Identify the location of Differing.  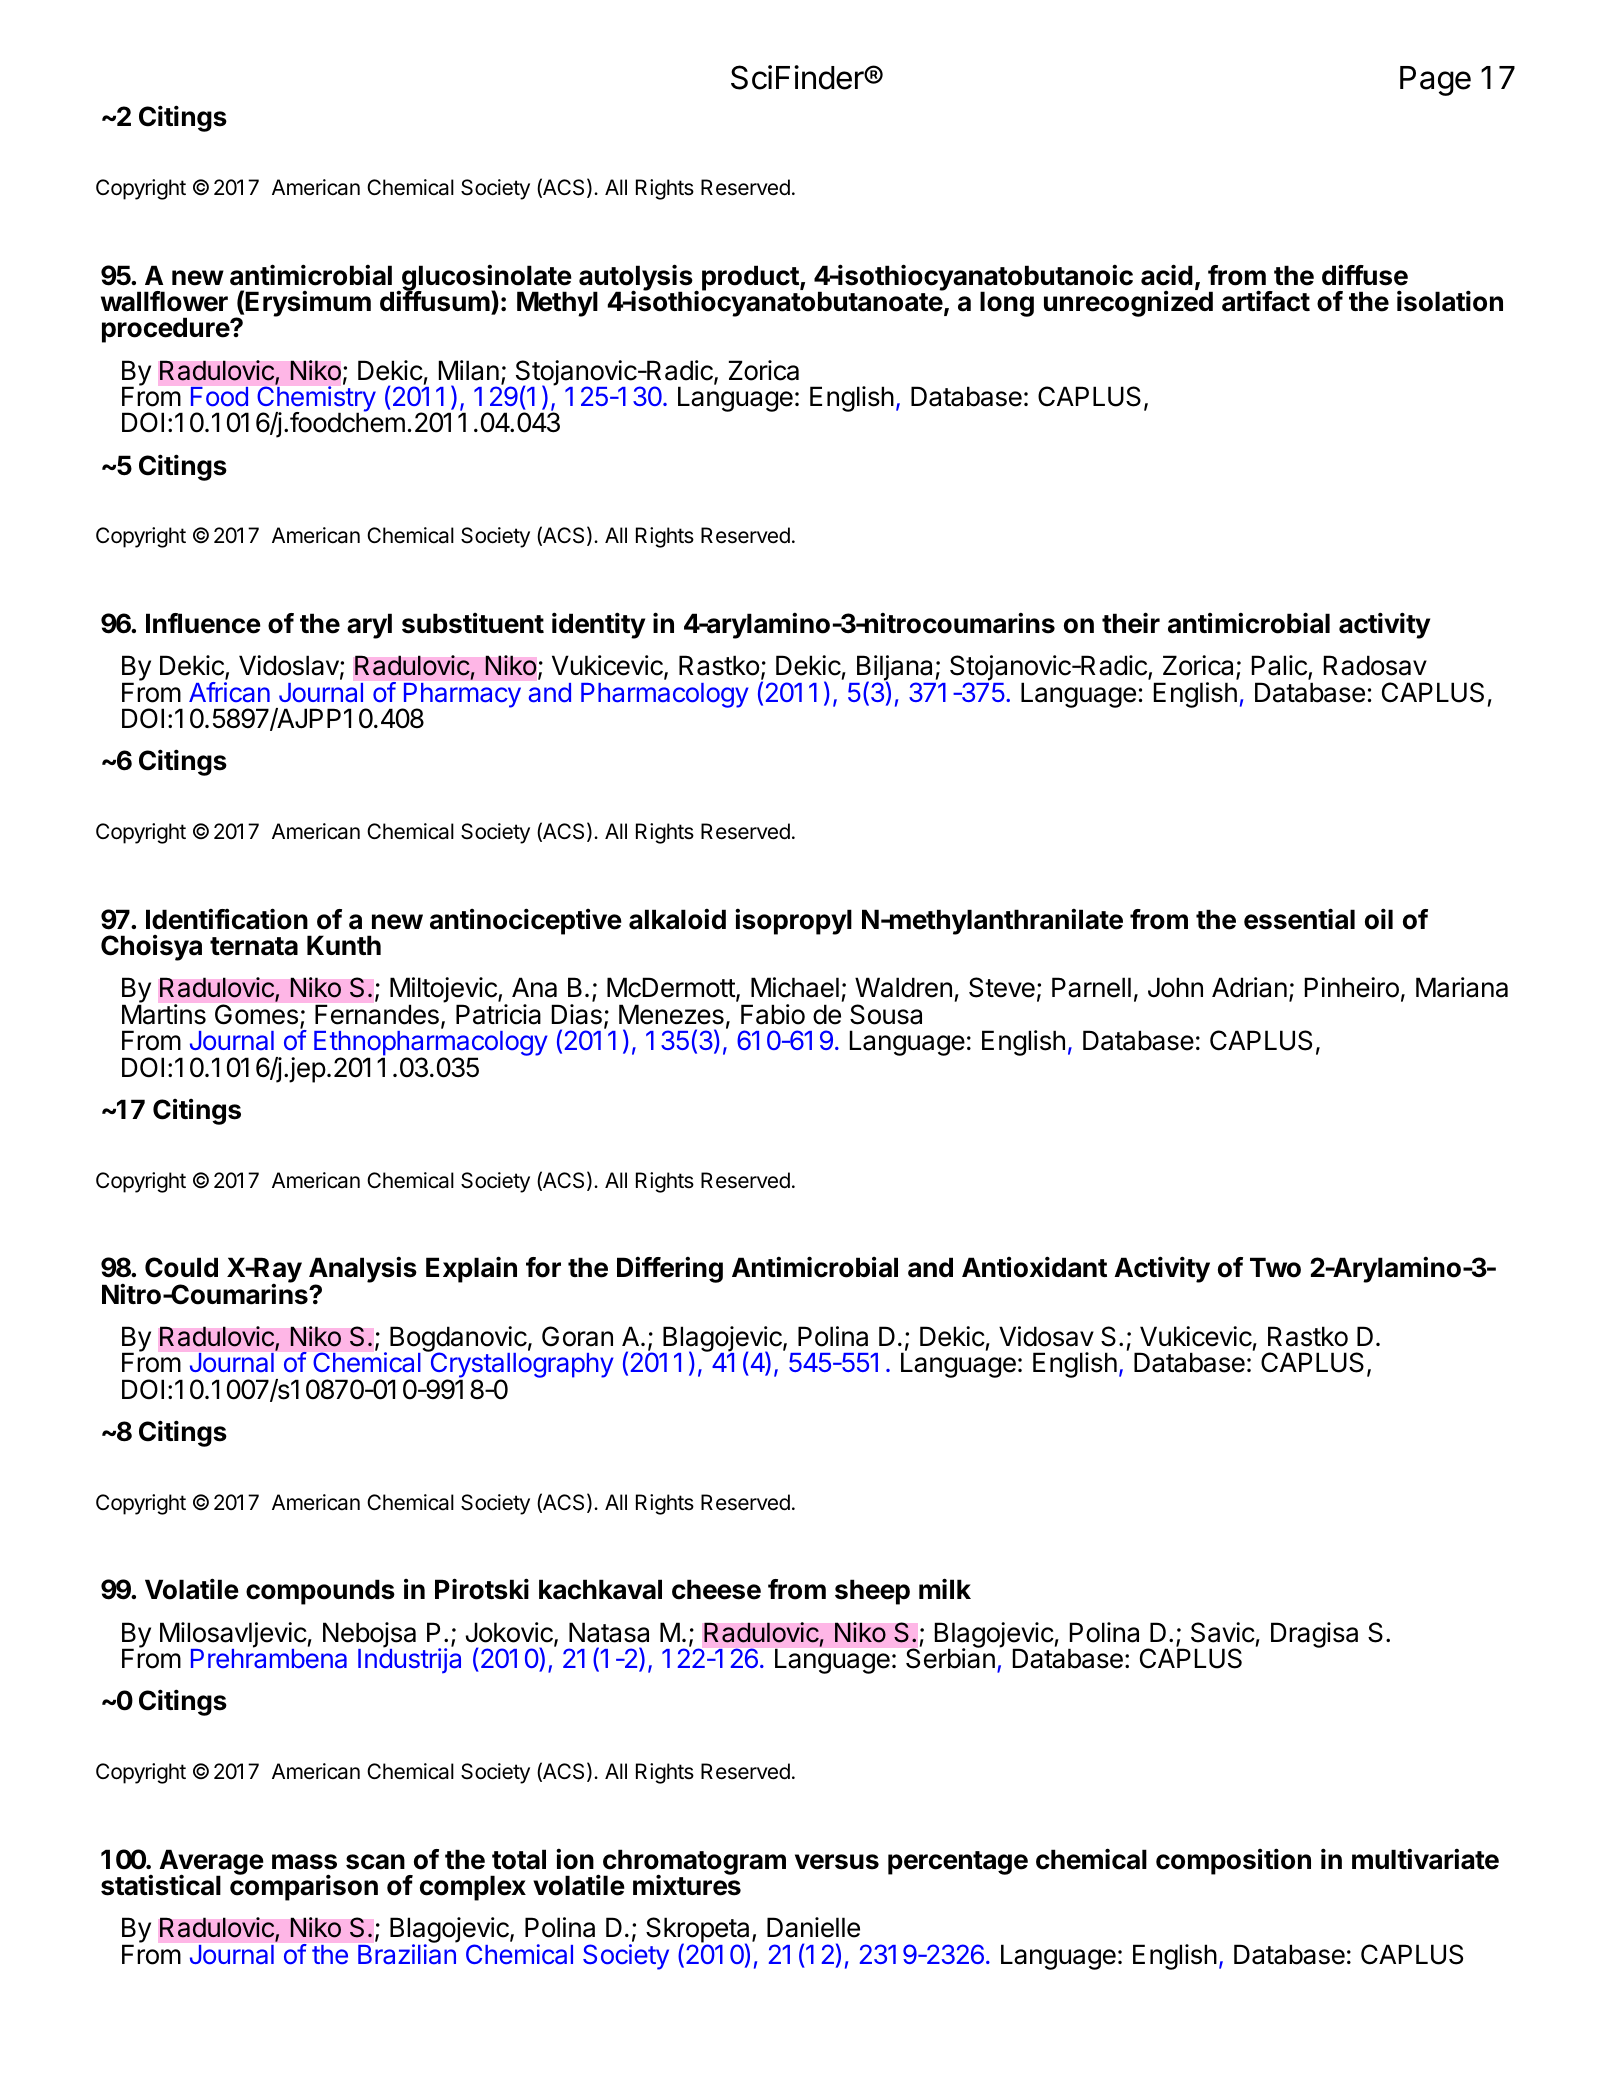
(670, 1269).
